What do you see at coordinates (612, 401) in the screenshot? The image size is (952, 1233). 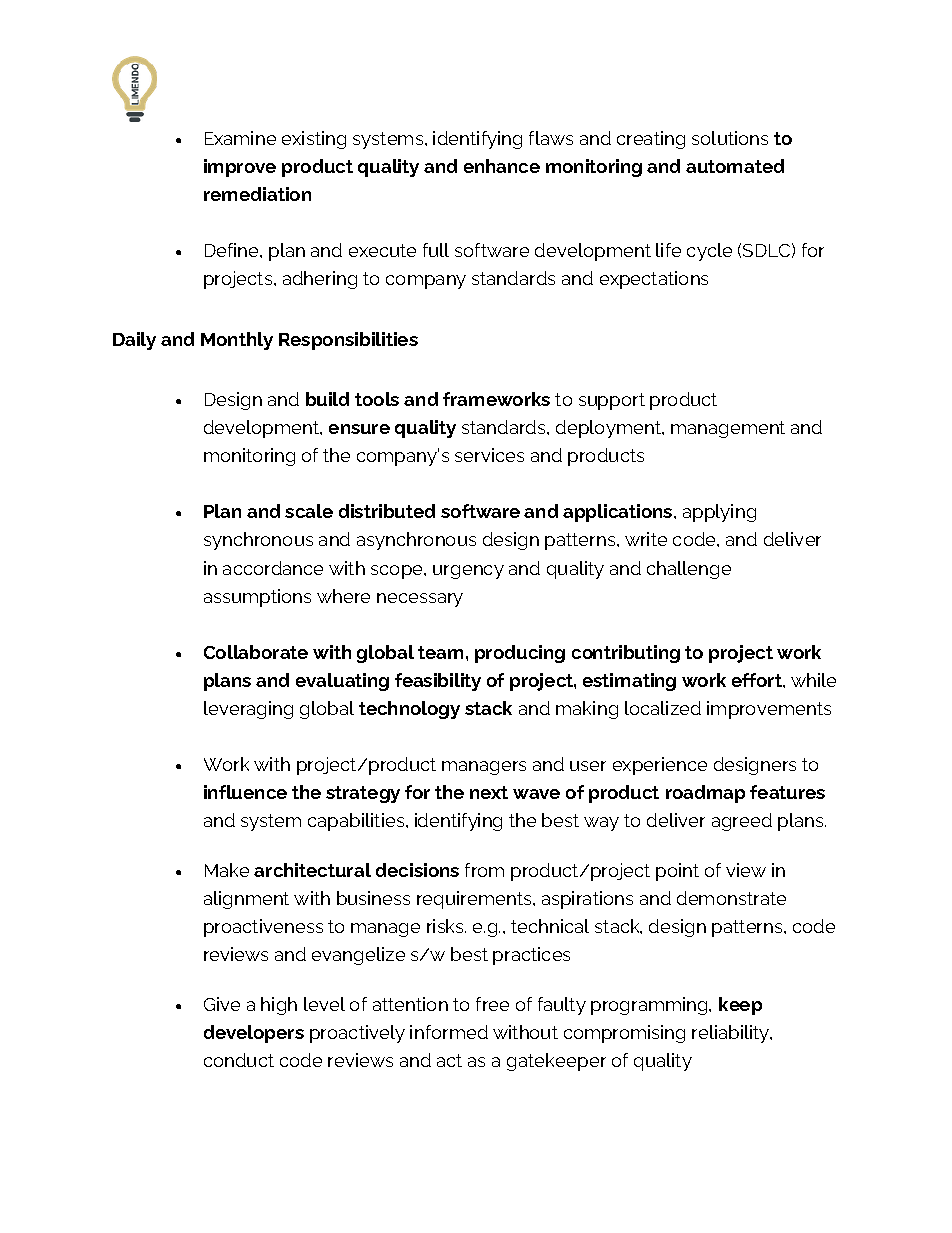 I see `support` at bounding box center [612, 401].
